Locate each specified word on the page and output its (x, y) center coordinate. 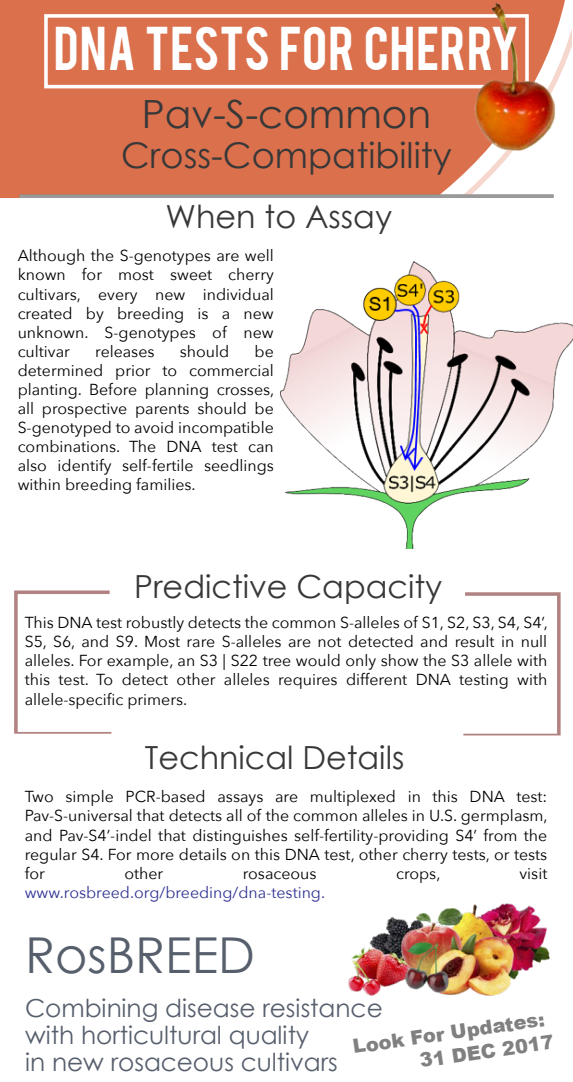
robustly (155, 624)
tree (277, 661)
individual (238, 294)
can (260, 448)
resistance (322, 1006)
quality (269, 1037)
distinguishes (240, 837)
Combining (91, 1010)
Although (51, 257)
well (259, 255)
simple (89, 798)
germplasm (503, 817)
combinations (68, 446)
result (475, 641)
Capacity (370, 589)
